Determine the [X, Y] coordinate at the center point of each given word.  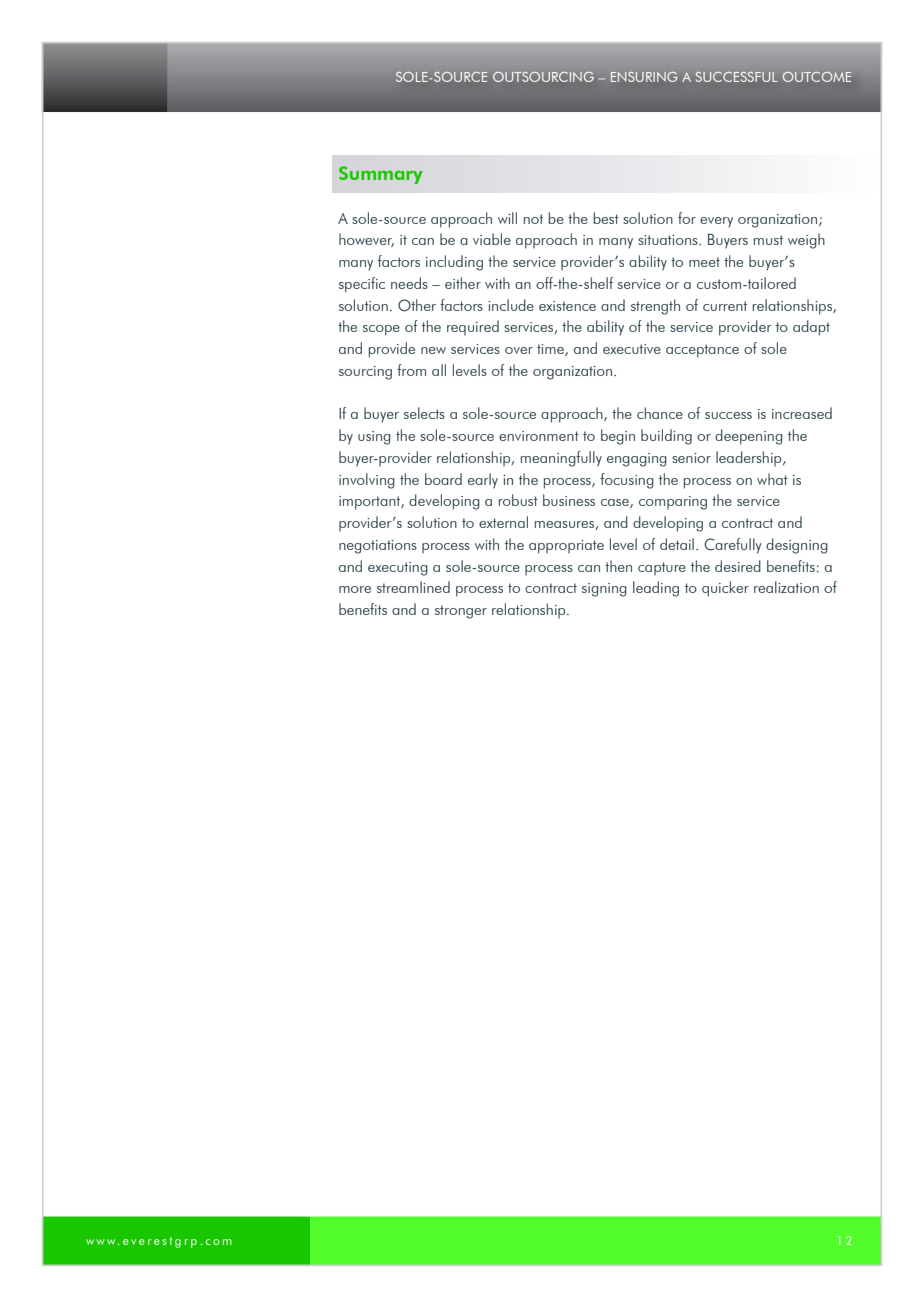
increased [802, 413]
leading [656, 589]
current [725, 306]
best [606, 218]
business [569, 500]
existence [567, 306]
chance [660, 413]
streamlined [413, 587]
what [772, 479]
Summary [381, 175]
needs [409, 283]
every [716, 222]
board [443, 479]
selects [424, 413]
